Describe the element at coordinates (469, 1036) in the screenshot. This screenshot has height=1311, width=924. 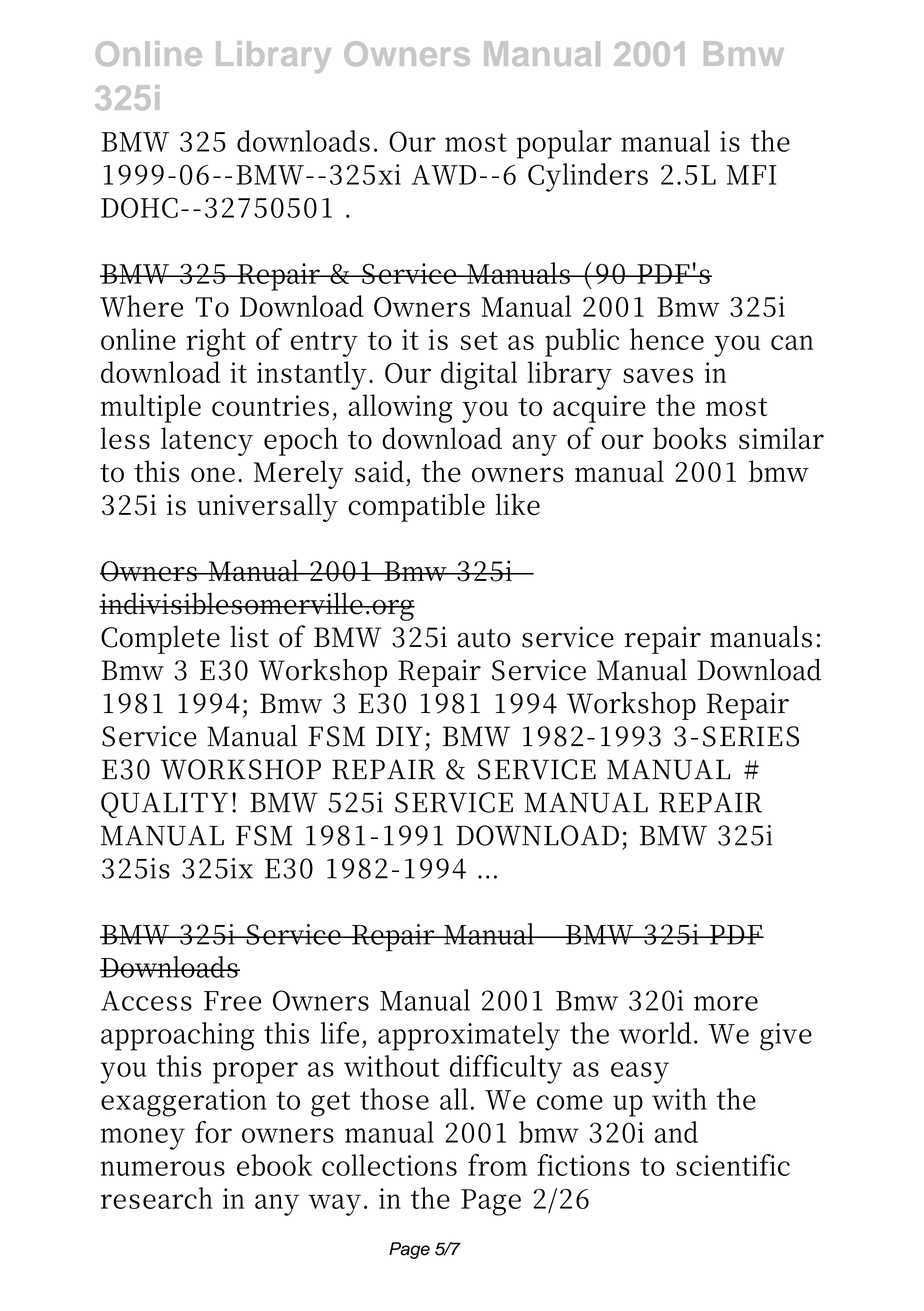
I see `approximately` at that location.
